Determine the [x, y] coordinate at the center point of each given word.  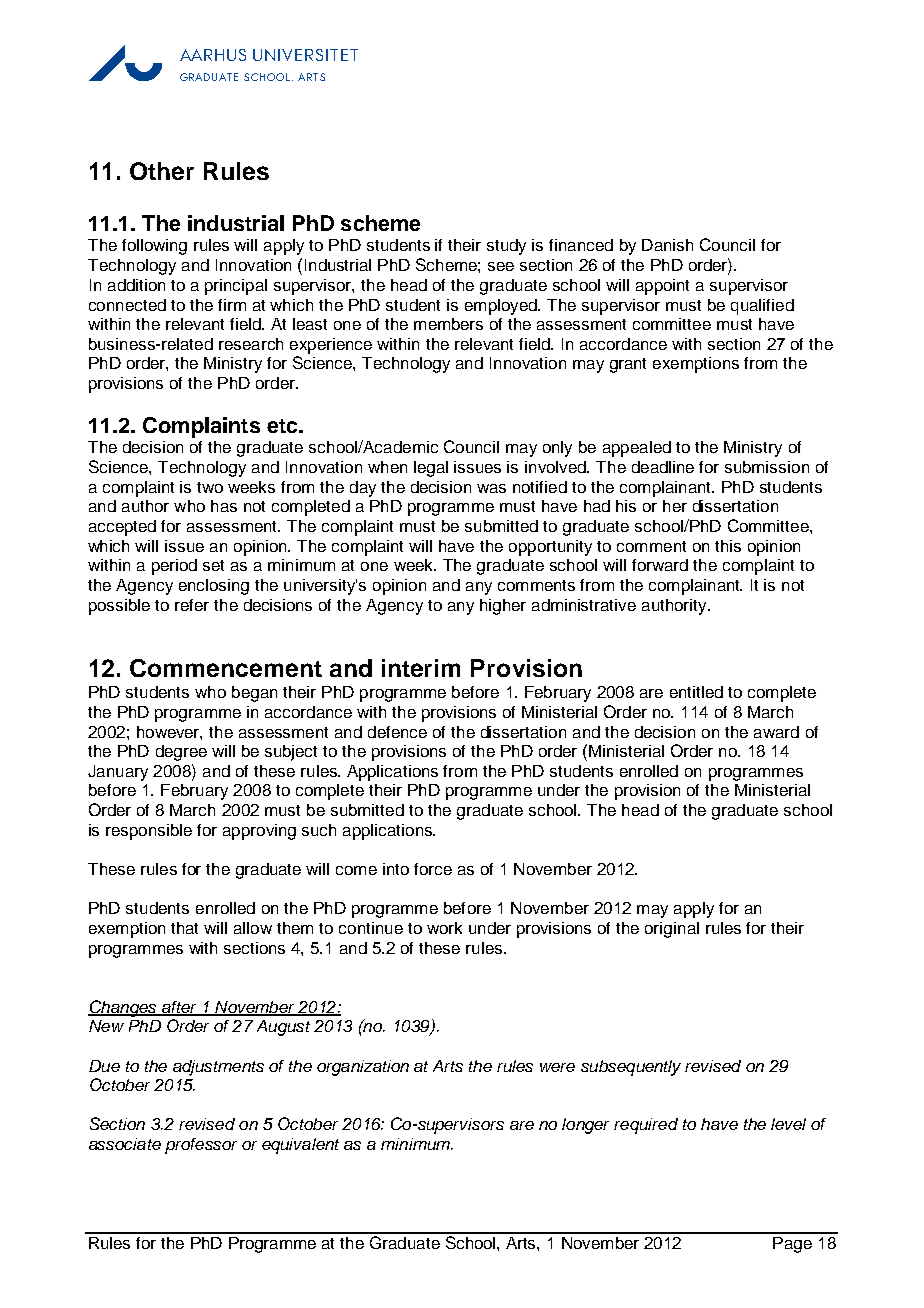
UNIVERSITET [305, 55]
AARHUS [213, 55]
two [210, 487]
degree [181, 753]
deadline [663, 467]
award [776, 732]
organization [363, 1068]
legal [431, 469]
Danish [667, 245]
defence [397, 732]
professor [201, 1146]
